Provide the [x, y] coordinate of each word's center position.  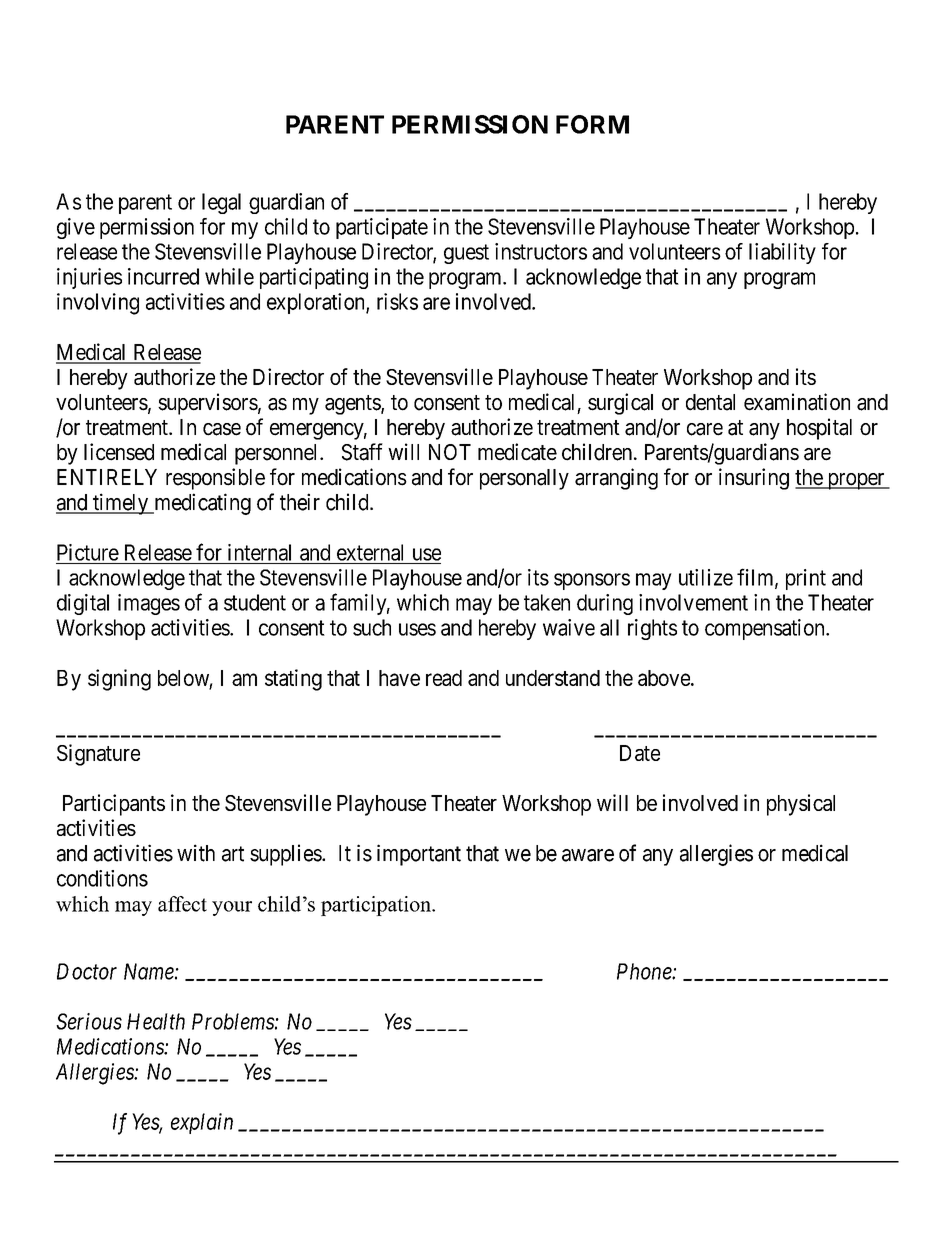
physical [801, 805]
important [419, 855]
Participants [114, 805]
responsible [215, 479]
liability [782, 253]
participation [377, 906]
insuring [754, 479]
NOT [450, 452]
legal [221, 203]
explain [202, 1123]
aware [588, 855]
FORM [592, 124]
